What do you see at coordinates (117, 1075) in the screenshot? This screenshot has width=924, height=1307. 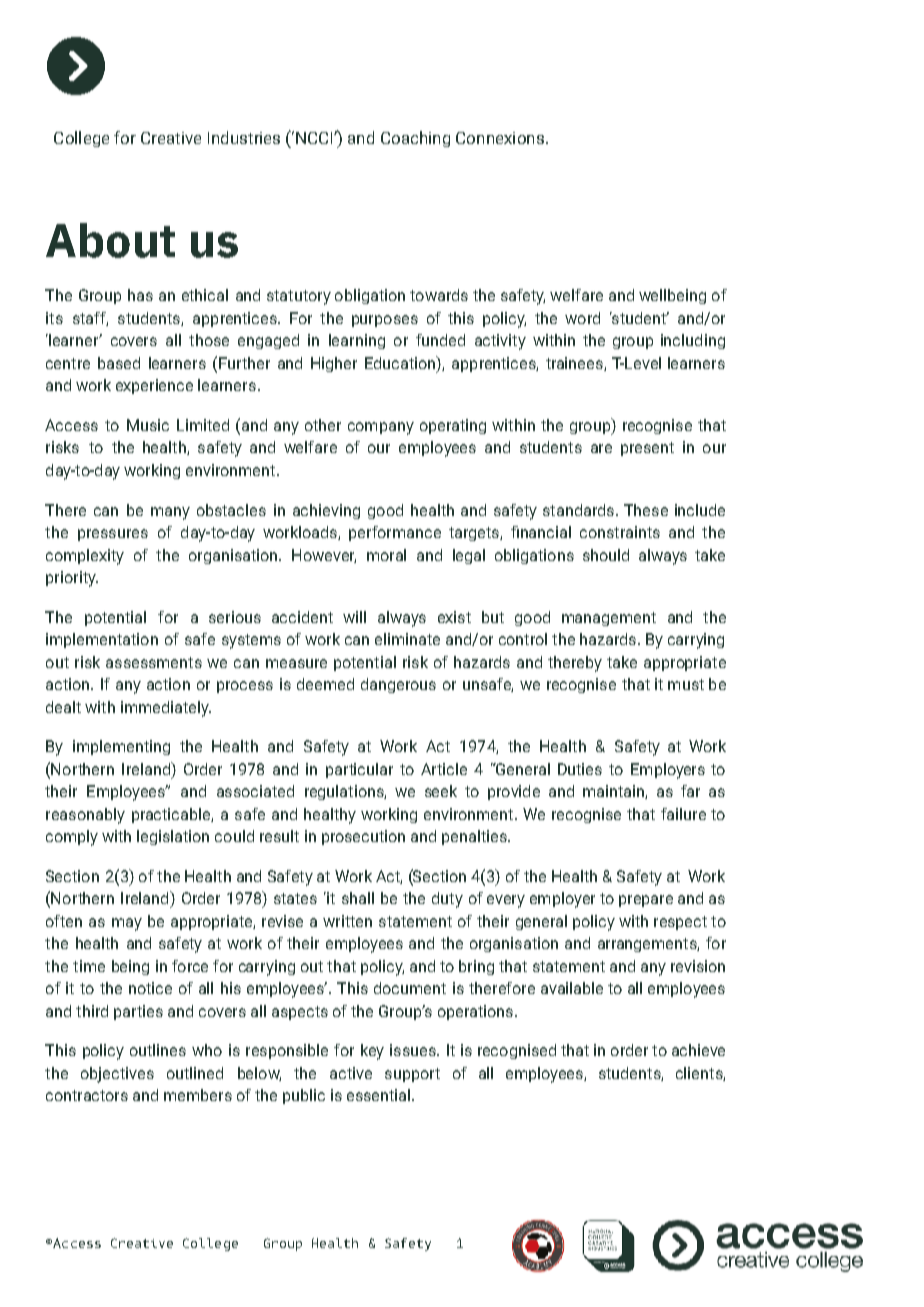 I see `objectives` at bounding box center [117, 1075].
